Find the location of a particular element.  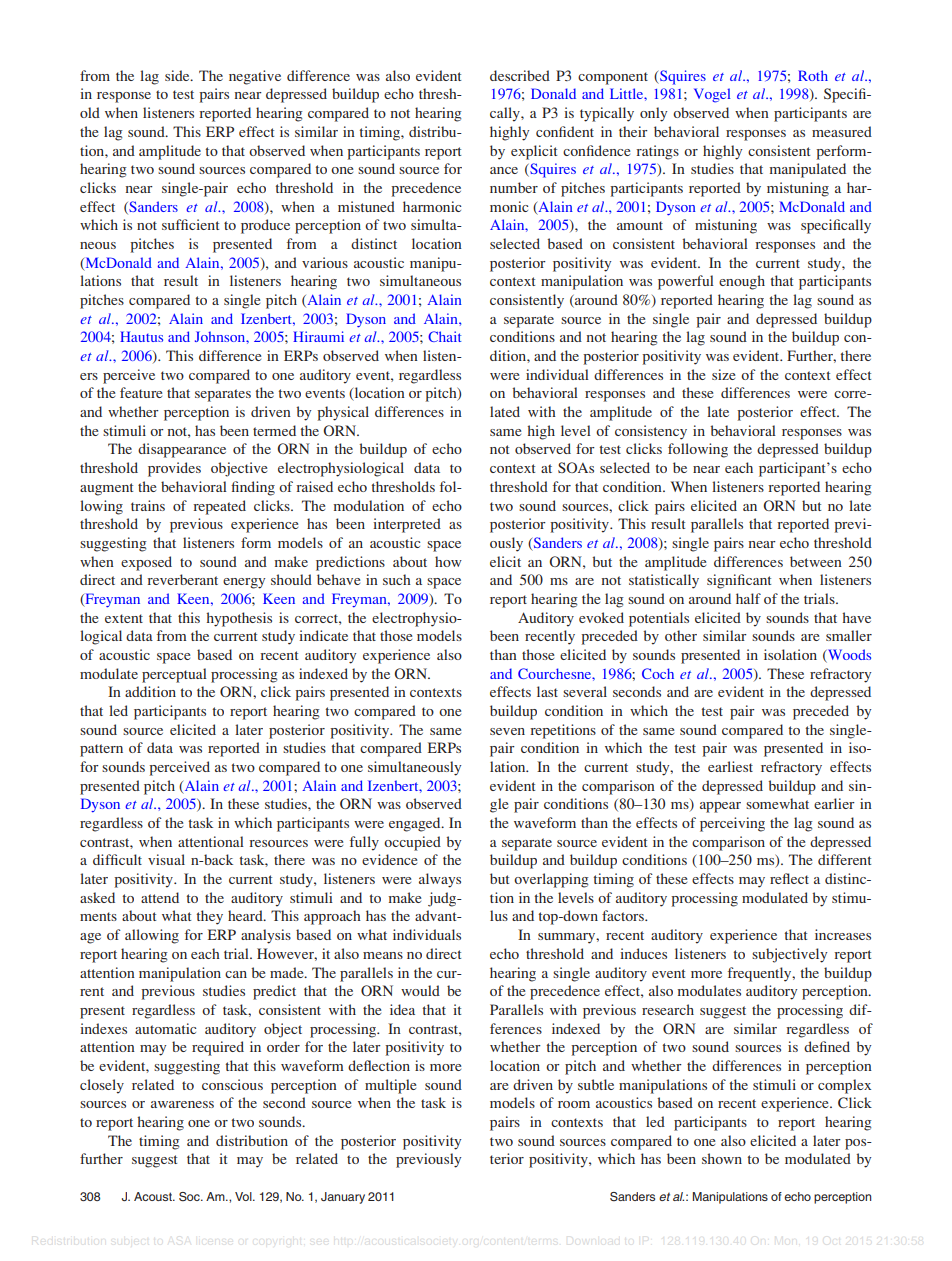

provides is located at coordinates (174, 469).
